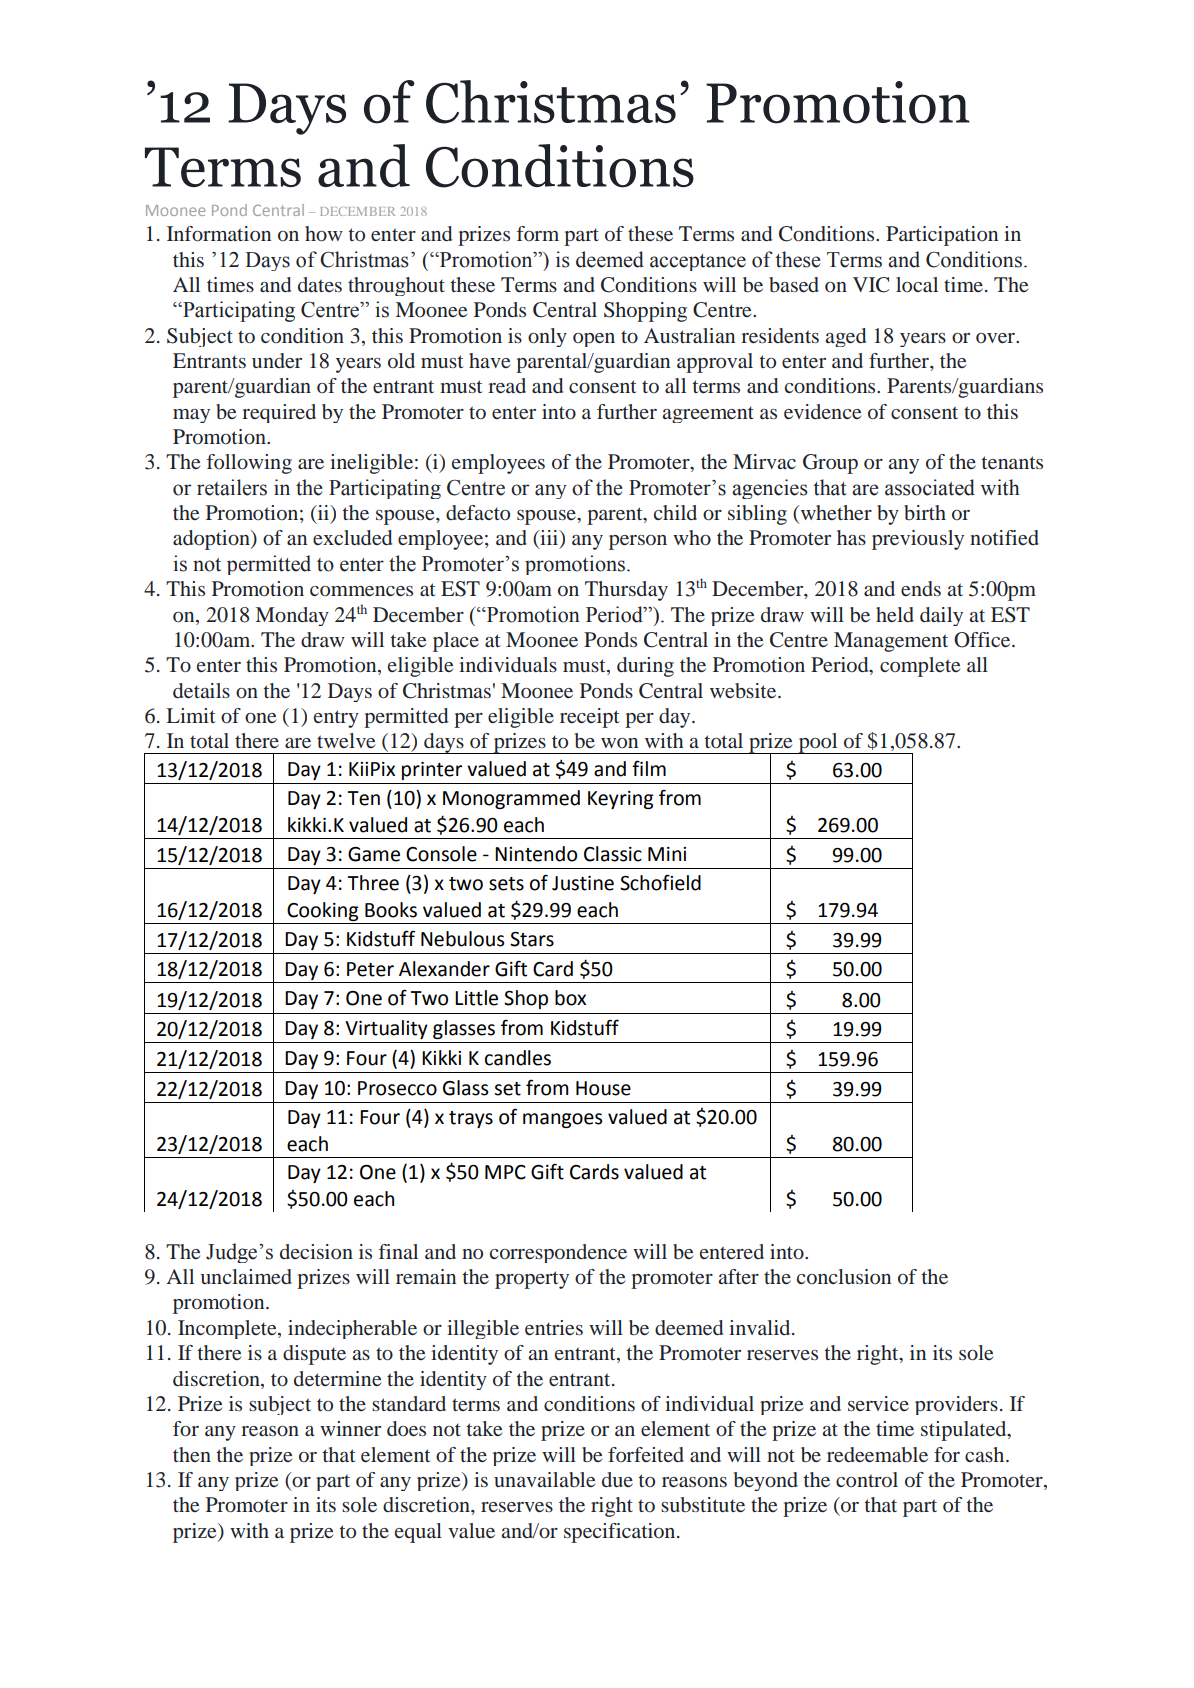  I want to click on open, so click(594, 340).
